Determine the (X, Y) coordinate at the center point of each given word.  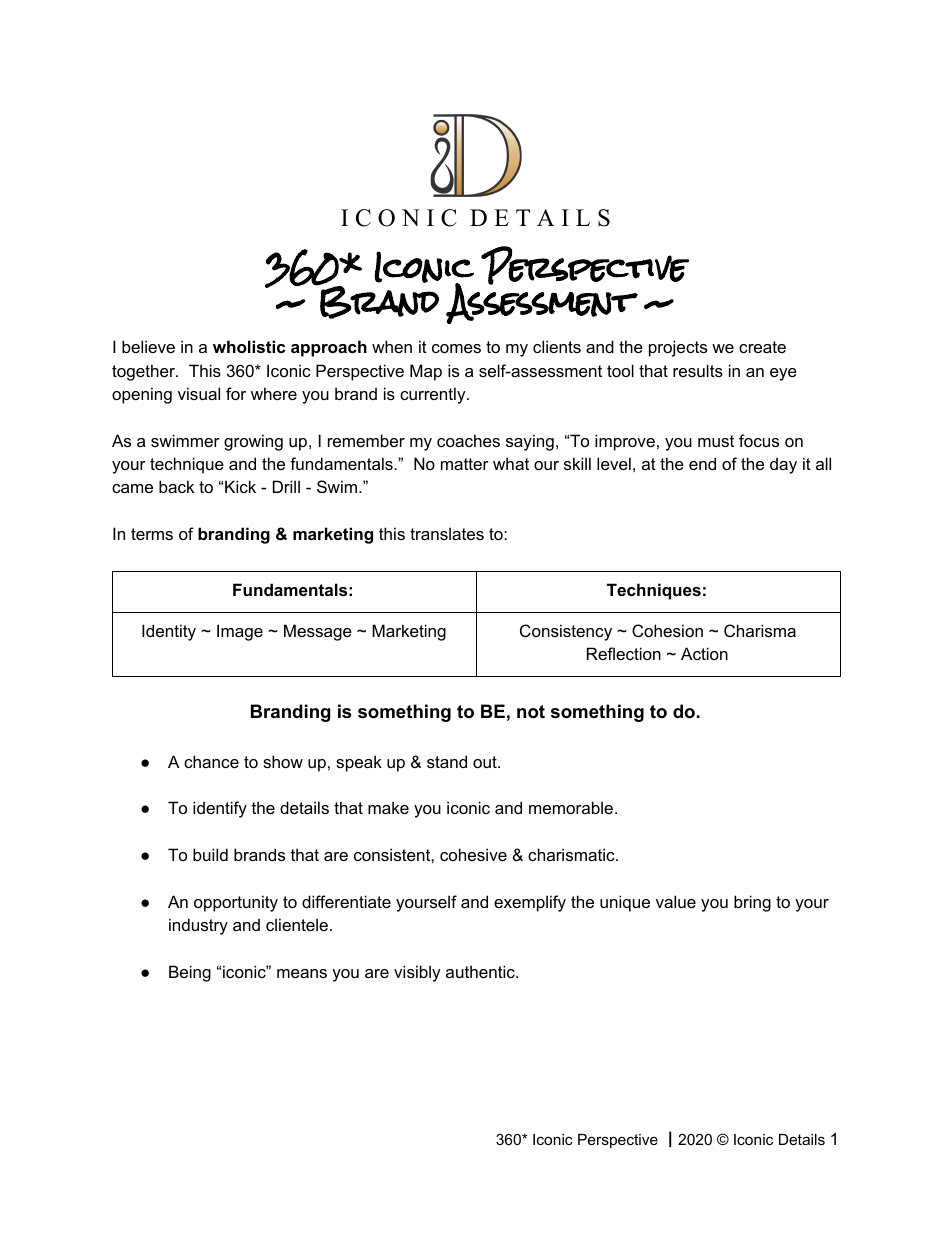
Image (240, 632)
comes (456, 348)
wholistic (249, 346)
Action (704, 653)
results (698, 370)
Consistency (566, 632)
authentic (481, 971)
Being (190, 973)
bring (752, 903)
